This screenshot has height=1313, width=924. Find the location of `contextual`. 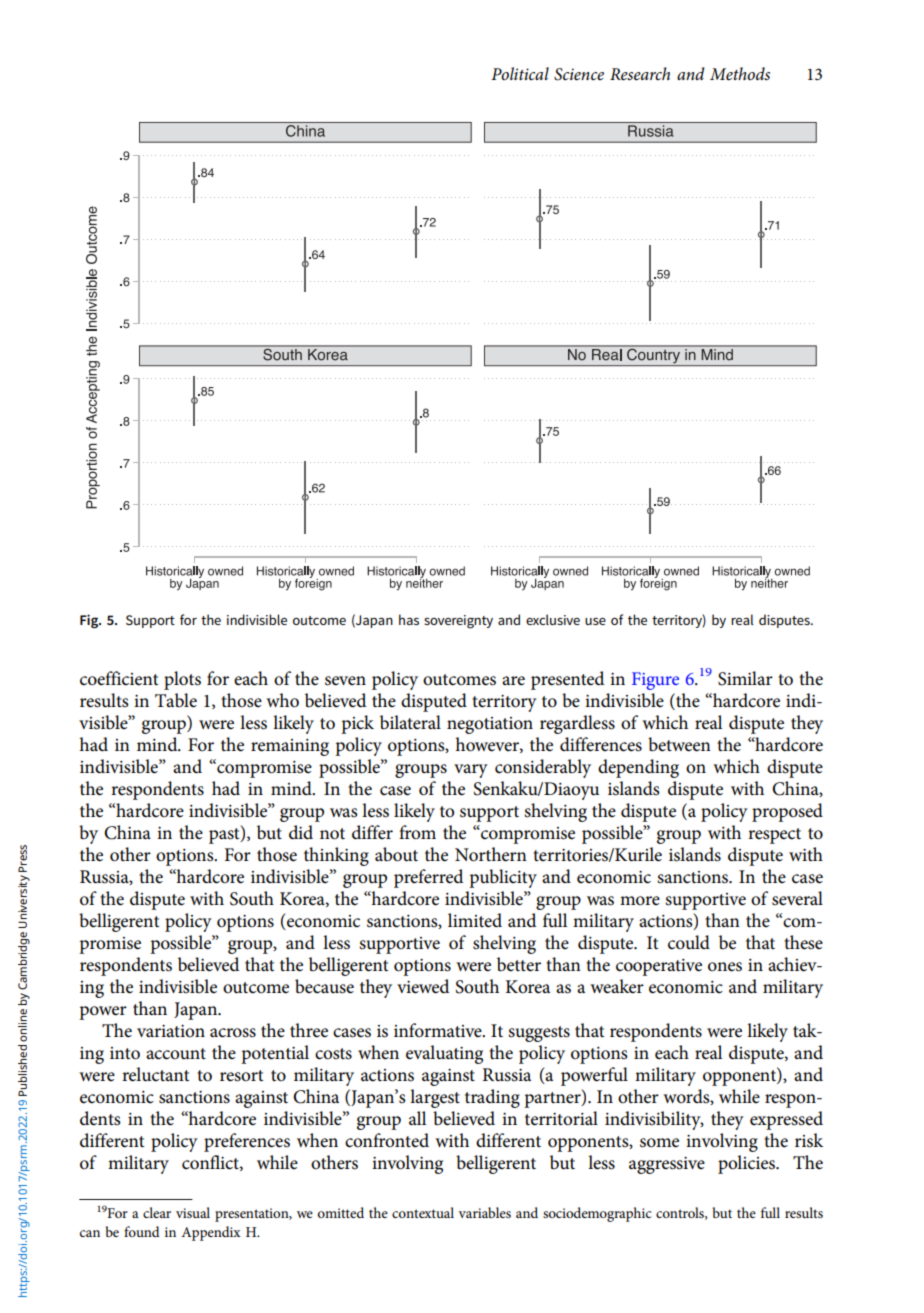

contextual is located at coordinates (423, 1212).
